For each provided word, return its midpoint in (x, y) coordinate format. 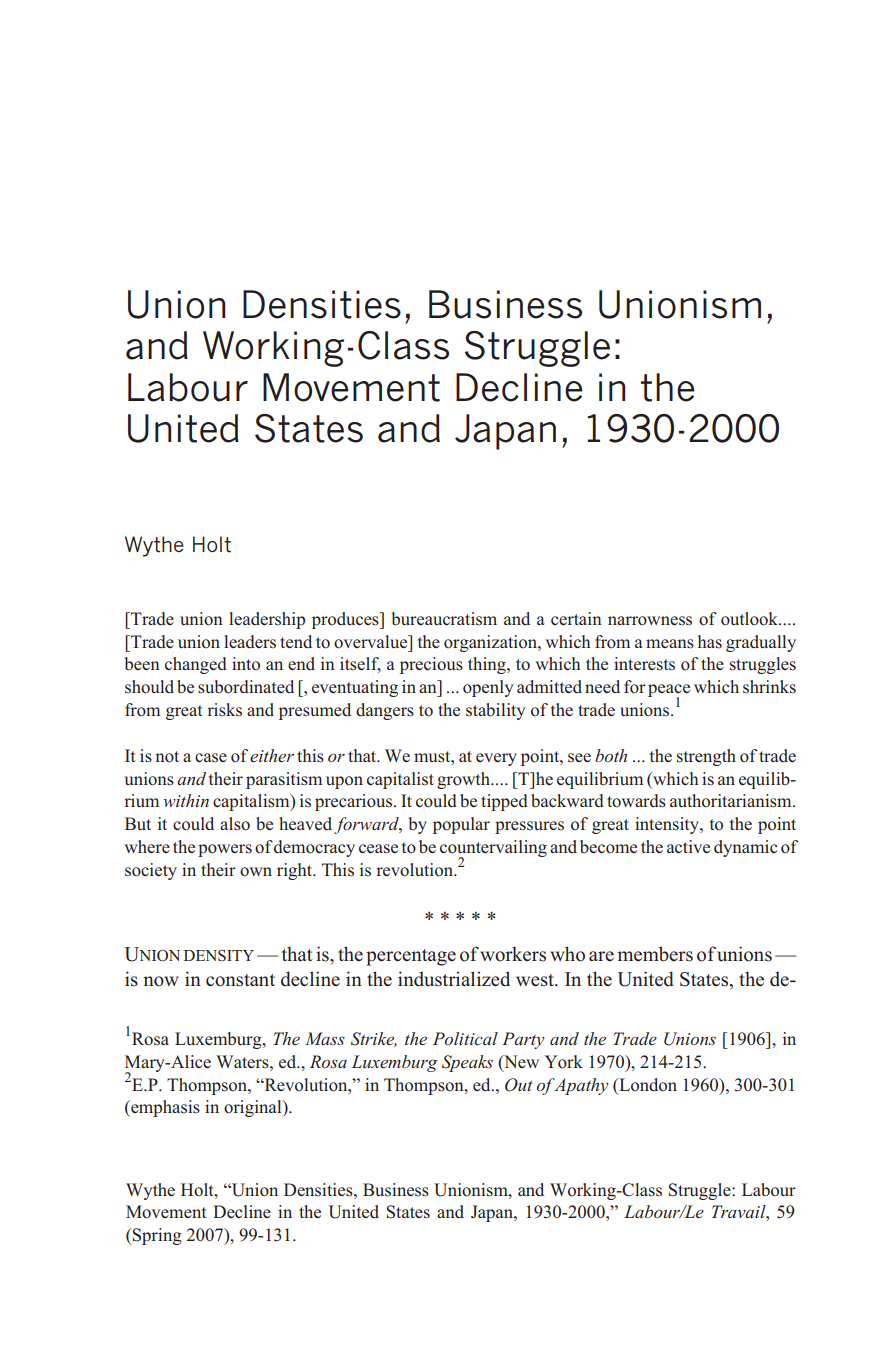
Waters (243, 1062)
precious (431, 665)
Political (465, 1038)
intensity (668, 825)
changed (196, 665)
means (670, 644)
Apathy (580, 1086)
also (235, 824)
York (564, 1062)
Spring (156, 1236)
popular (461, 825)
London (647, 1085)
